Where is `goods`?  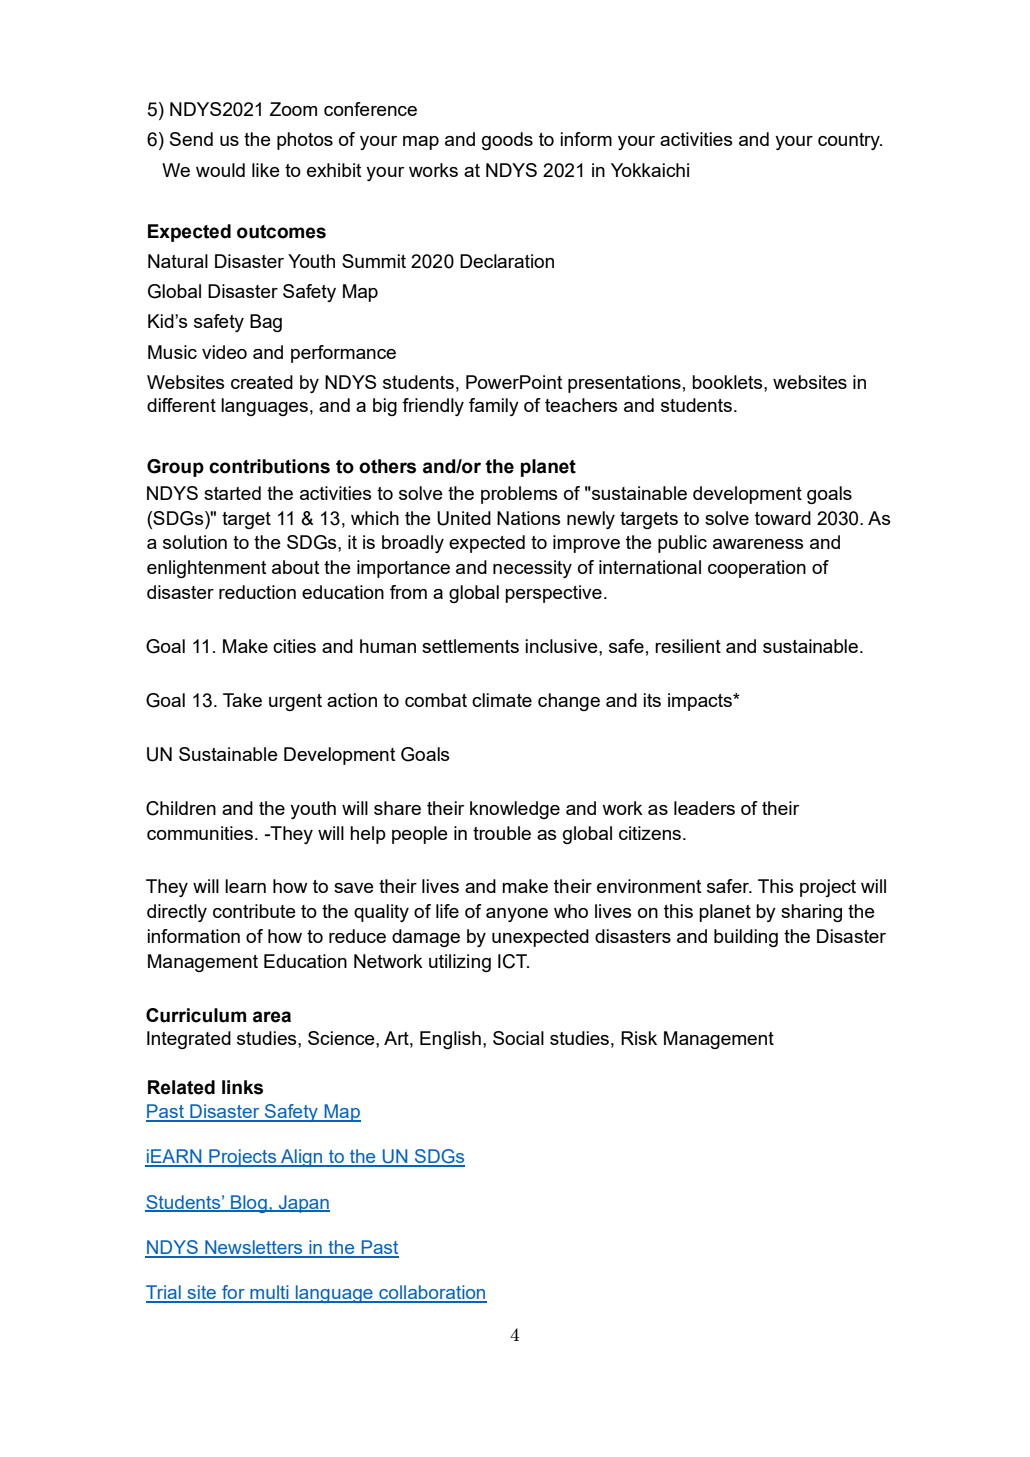 goods is located at coordinates (507, 141).
